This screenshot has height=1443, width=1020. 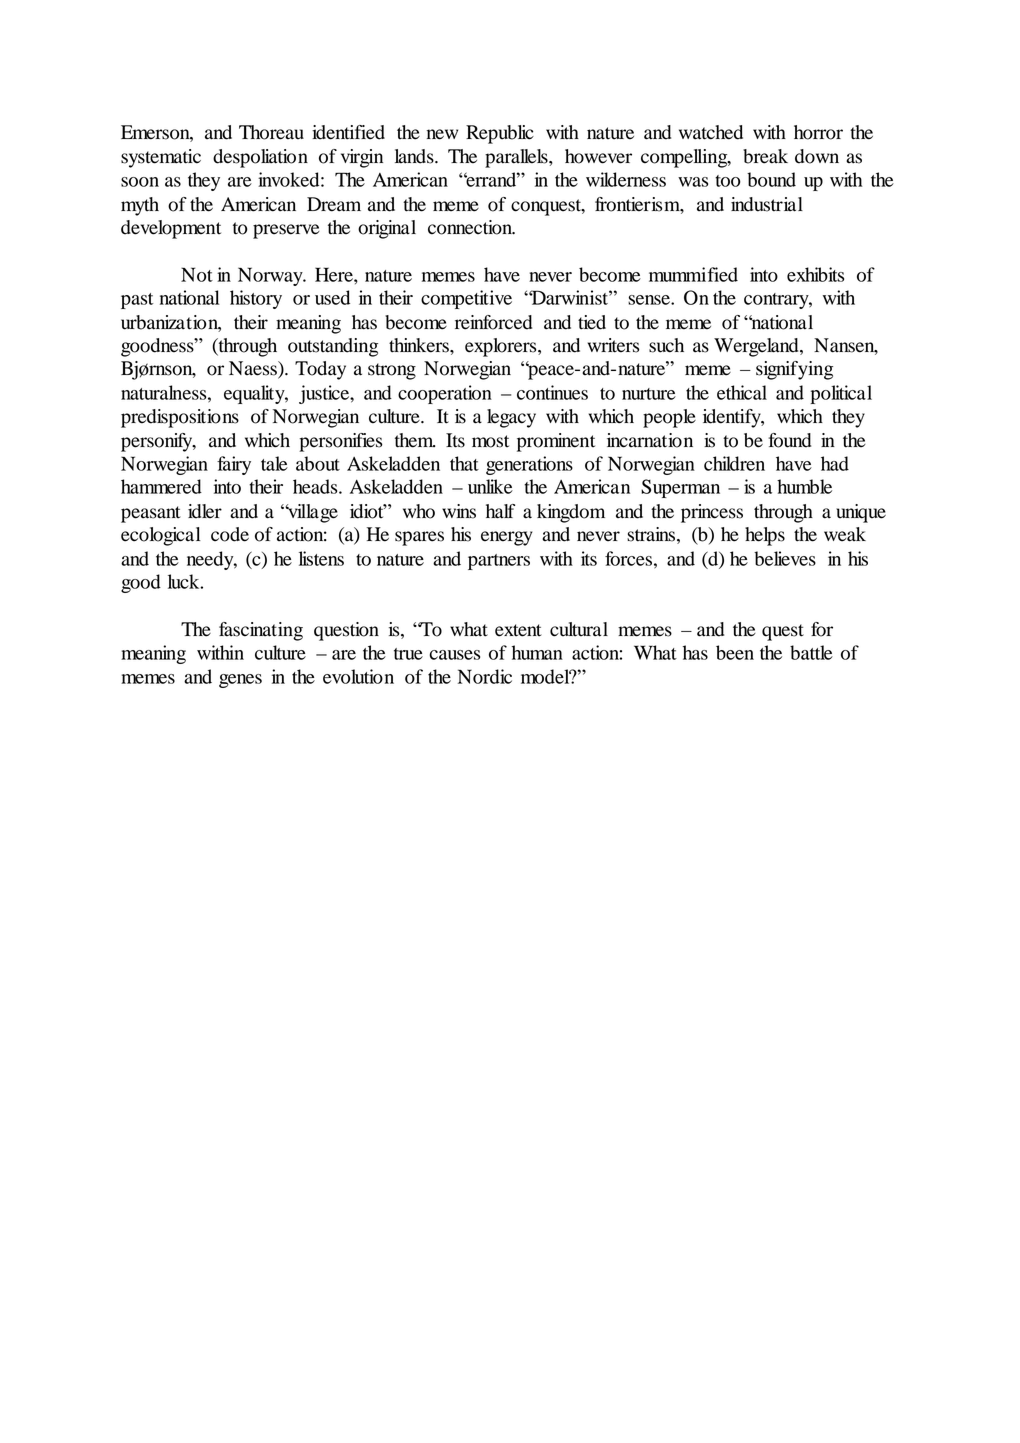 I want to click on parallels, so click(x=517, y=158).
